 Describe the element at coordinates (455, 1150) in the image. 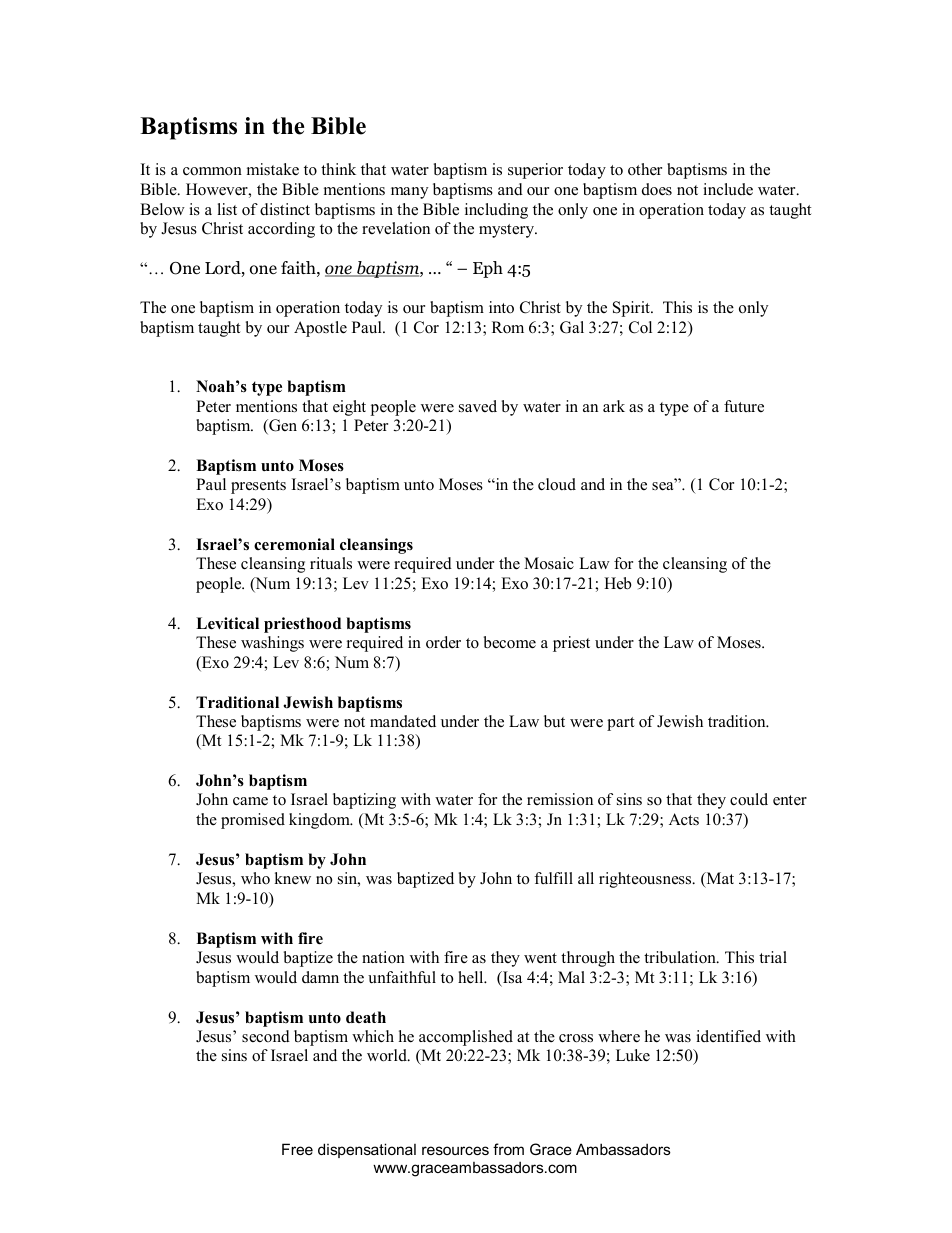

I see `resources` at that location.
